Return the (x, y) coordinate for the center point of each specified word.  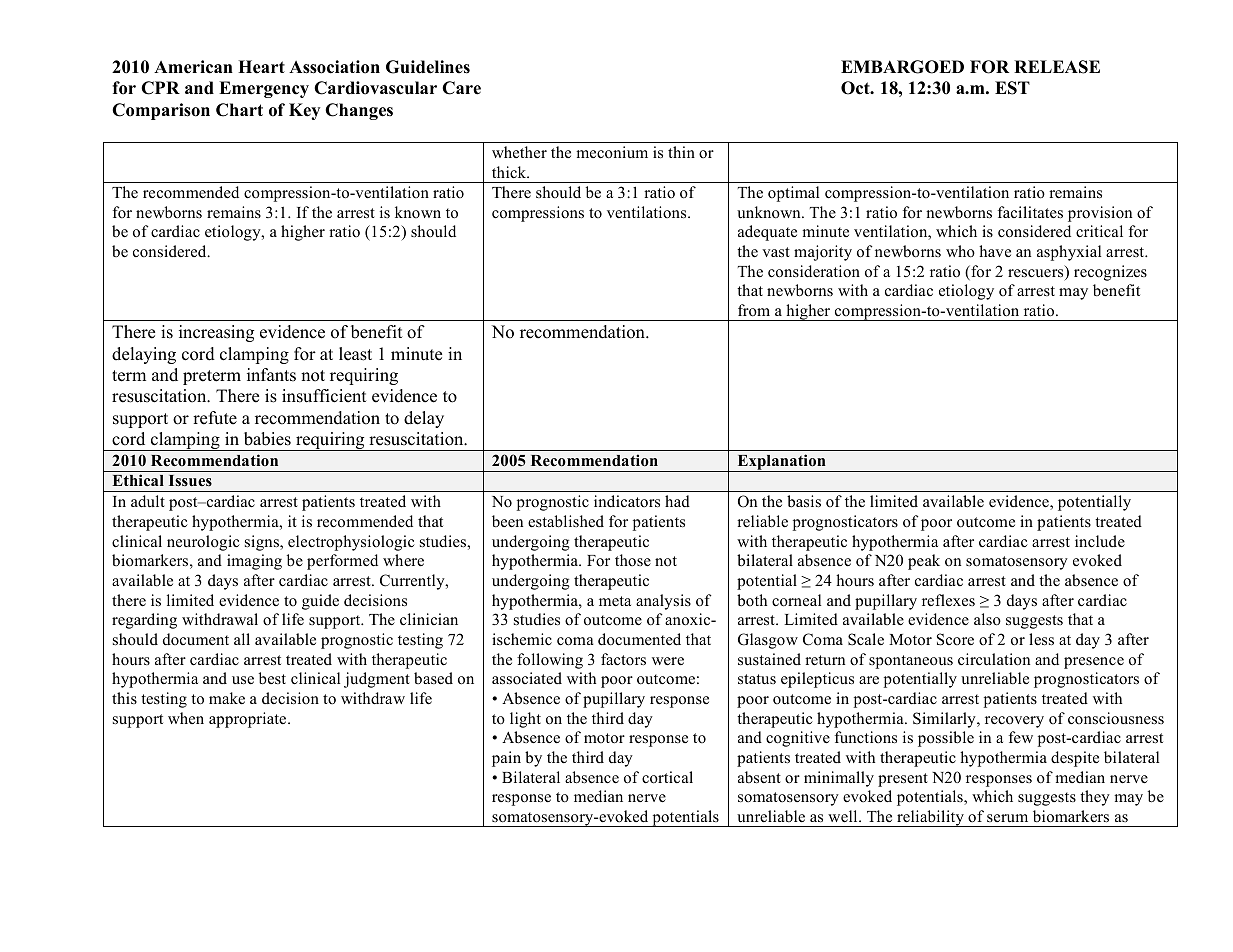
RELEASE (1057, 67)
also (987, 619)
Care (461, 88)
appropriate (249, 720)
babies (267, 439)
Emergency (264, 89)
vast (776, 252)
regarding (144, 621)
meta (615, 601)
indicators (627, 501)
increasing (216, 333)
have (995, 251)
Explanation (781, 463)
